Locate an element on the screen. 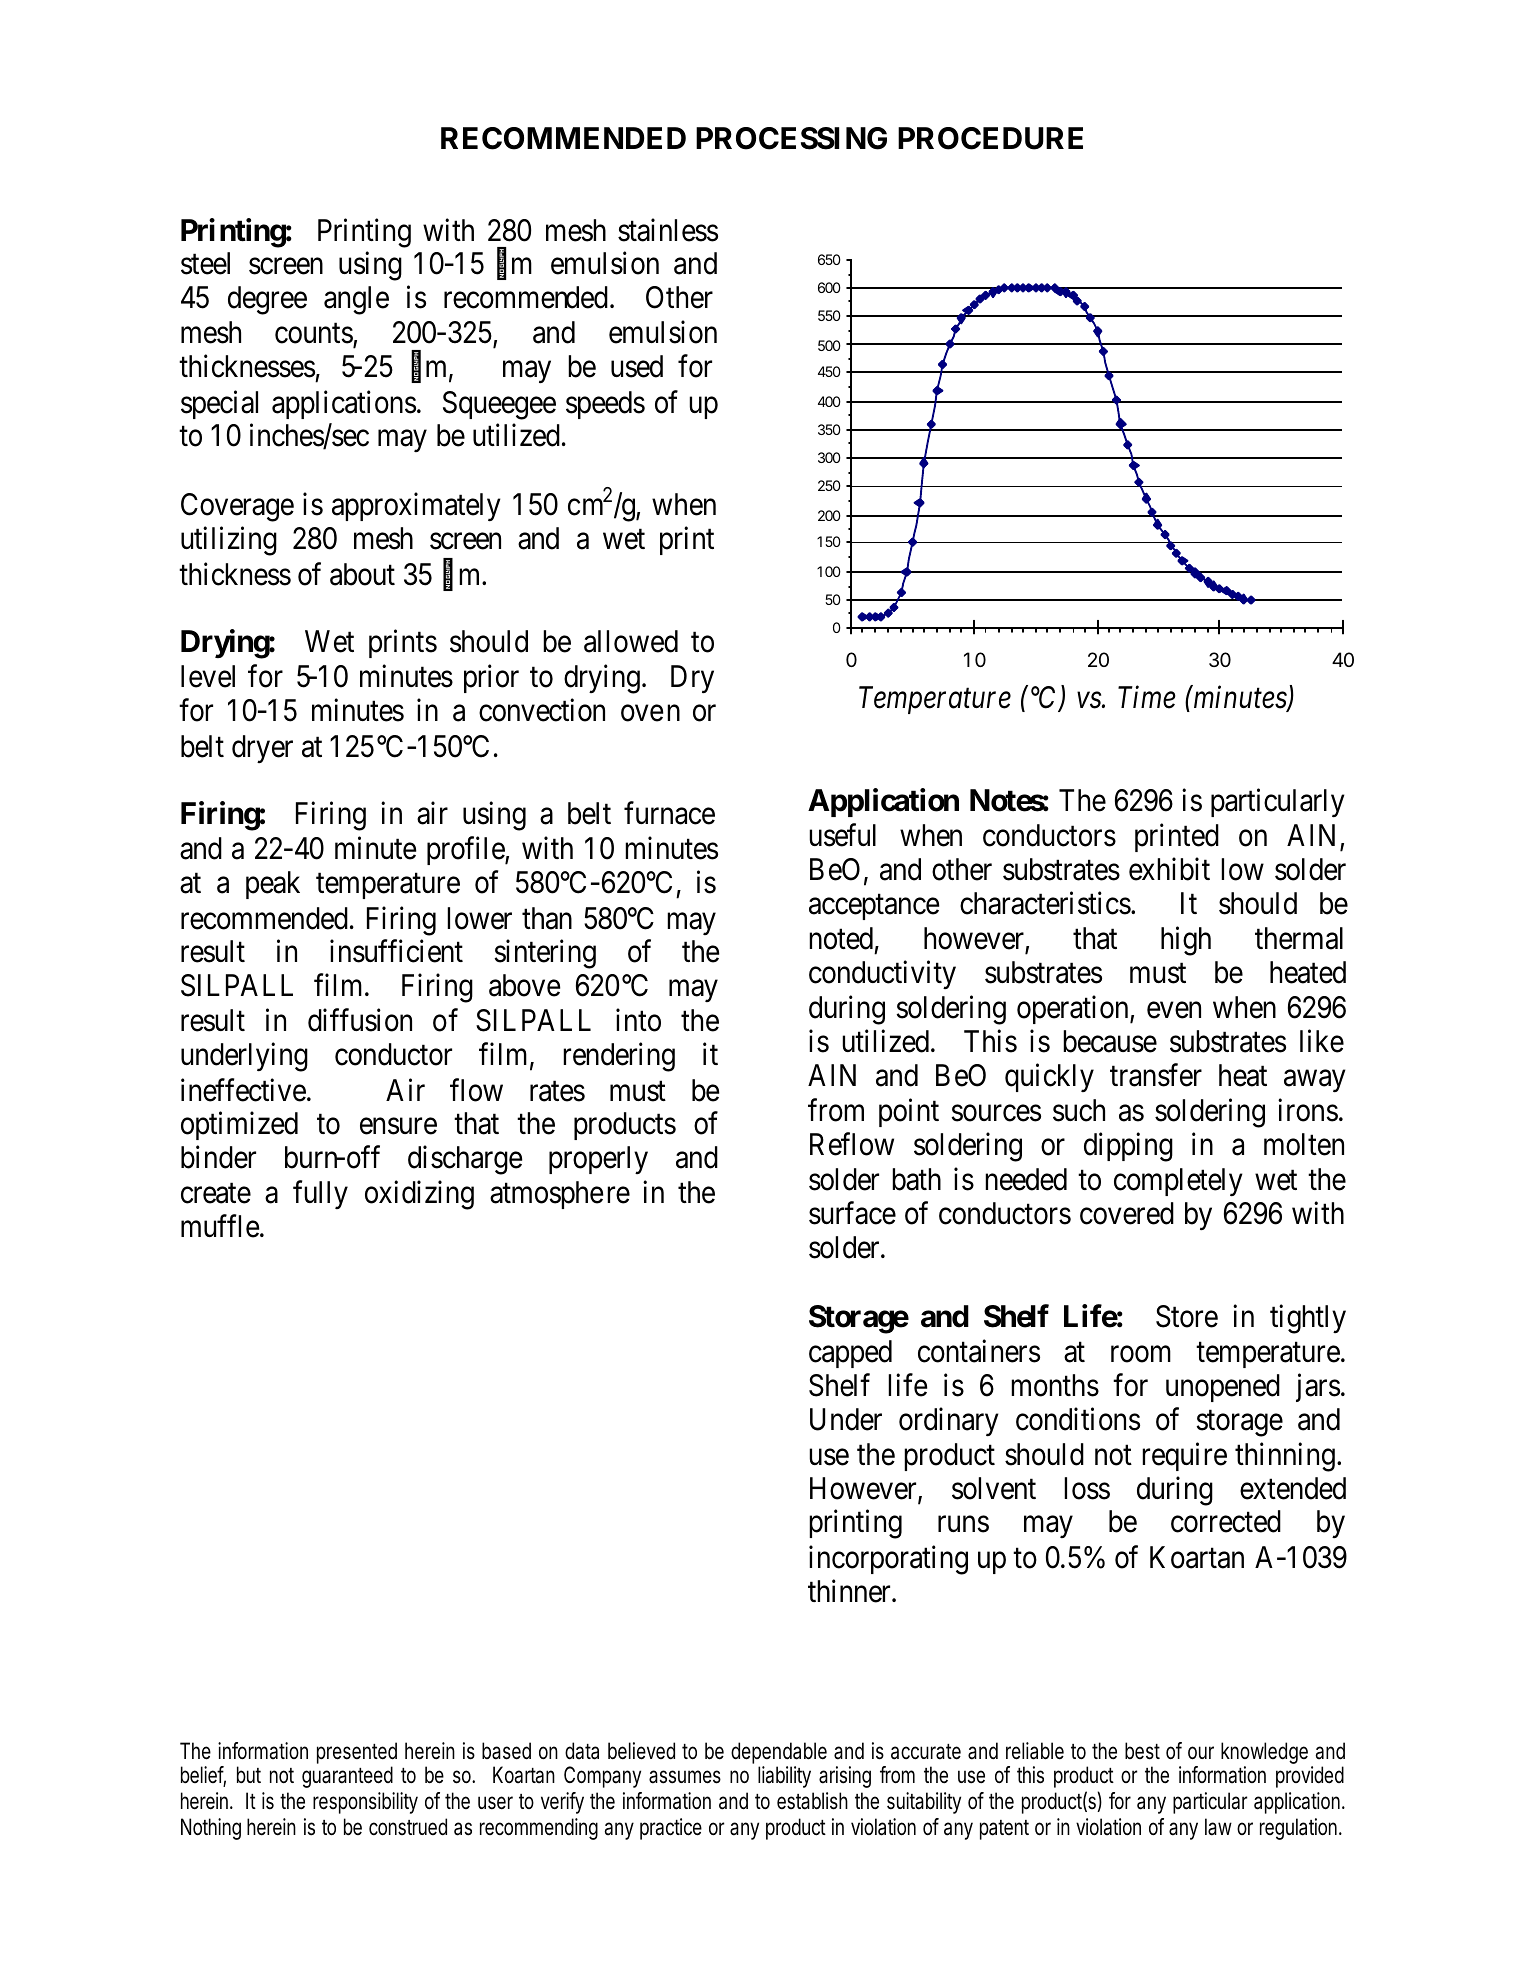 This screenshot has width=1526, height=1974. PROCEDURE is located at coordinates (990, 138).
